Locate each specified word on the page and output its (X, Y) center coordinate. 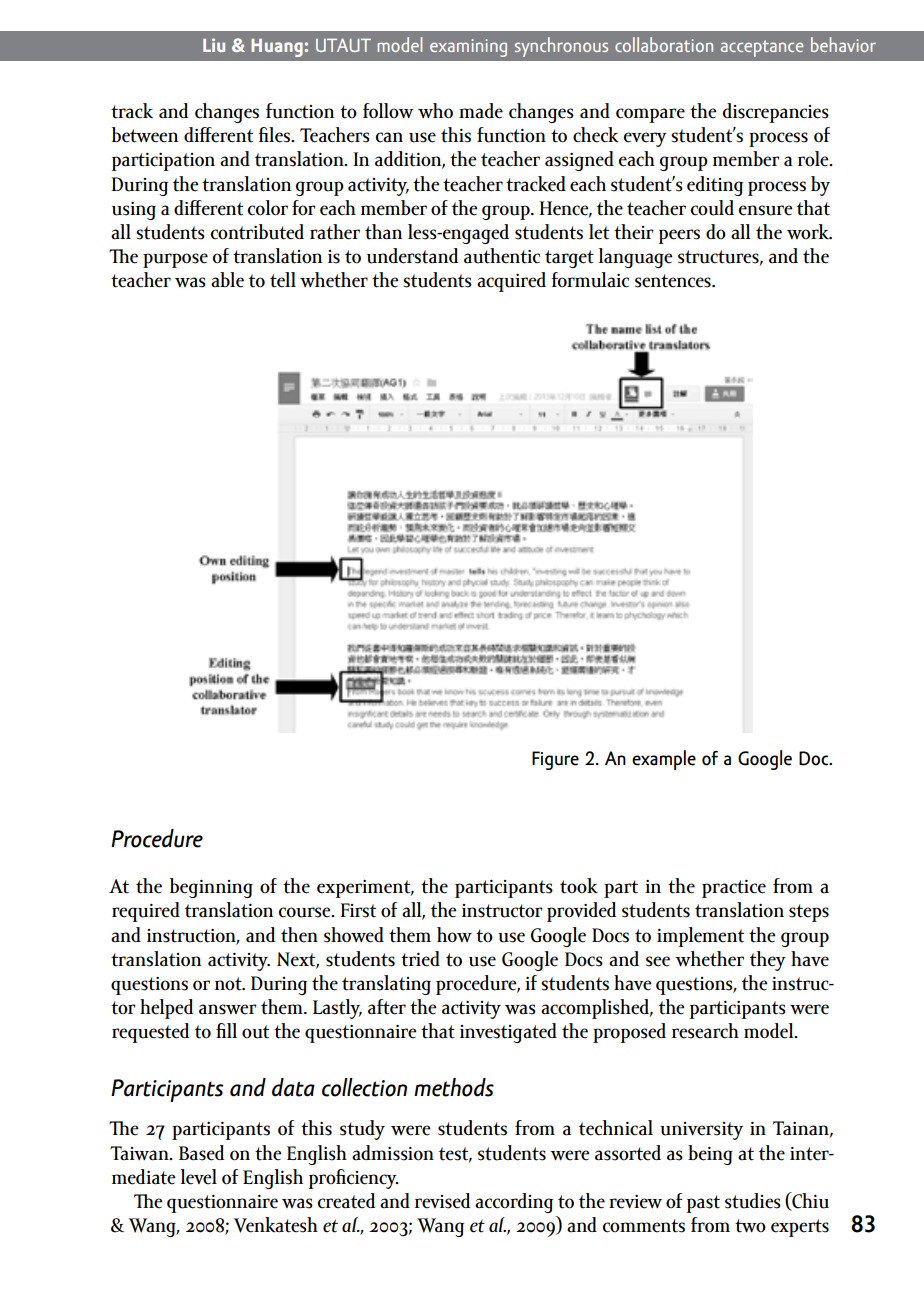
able (227, 280)
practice (734, 889)
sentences (674, 281)
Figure (555, 760)
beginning (211, 888)
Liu (214, 45)
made (481, 111)
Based (201, 1153)
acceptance (762, 48)
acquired (511, 282)
